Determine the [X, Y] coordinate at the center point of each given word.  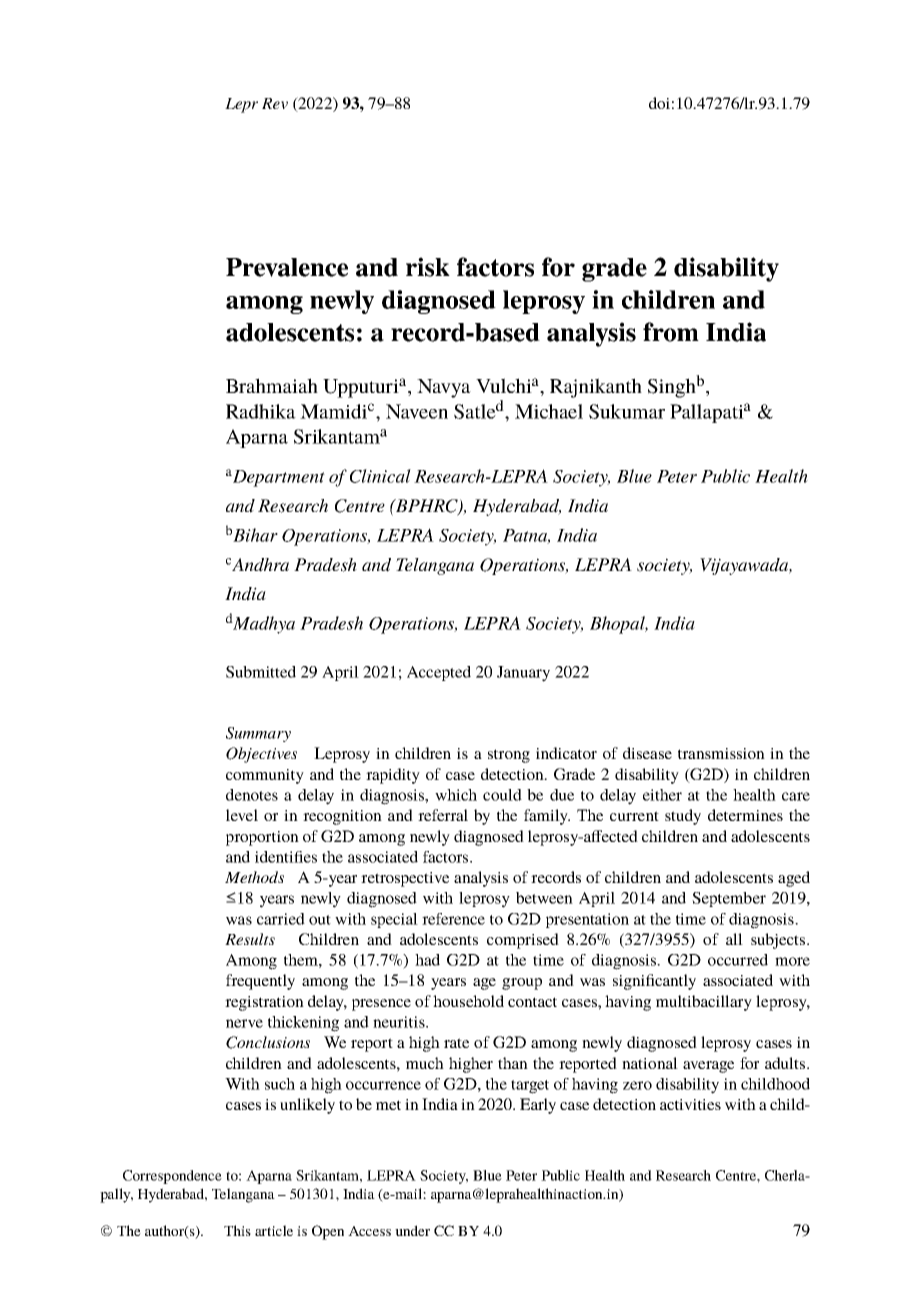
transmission [721, 753]
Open [328, 1232]
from [671, 332]
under [412, 1230]
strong [509, 756]
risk [428, 267]
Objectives [261, 755]
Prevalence [287, 267]
